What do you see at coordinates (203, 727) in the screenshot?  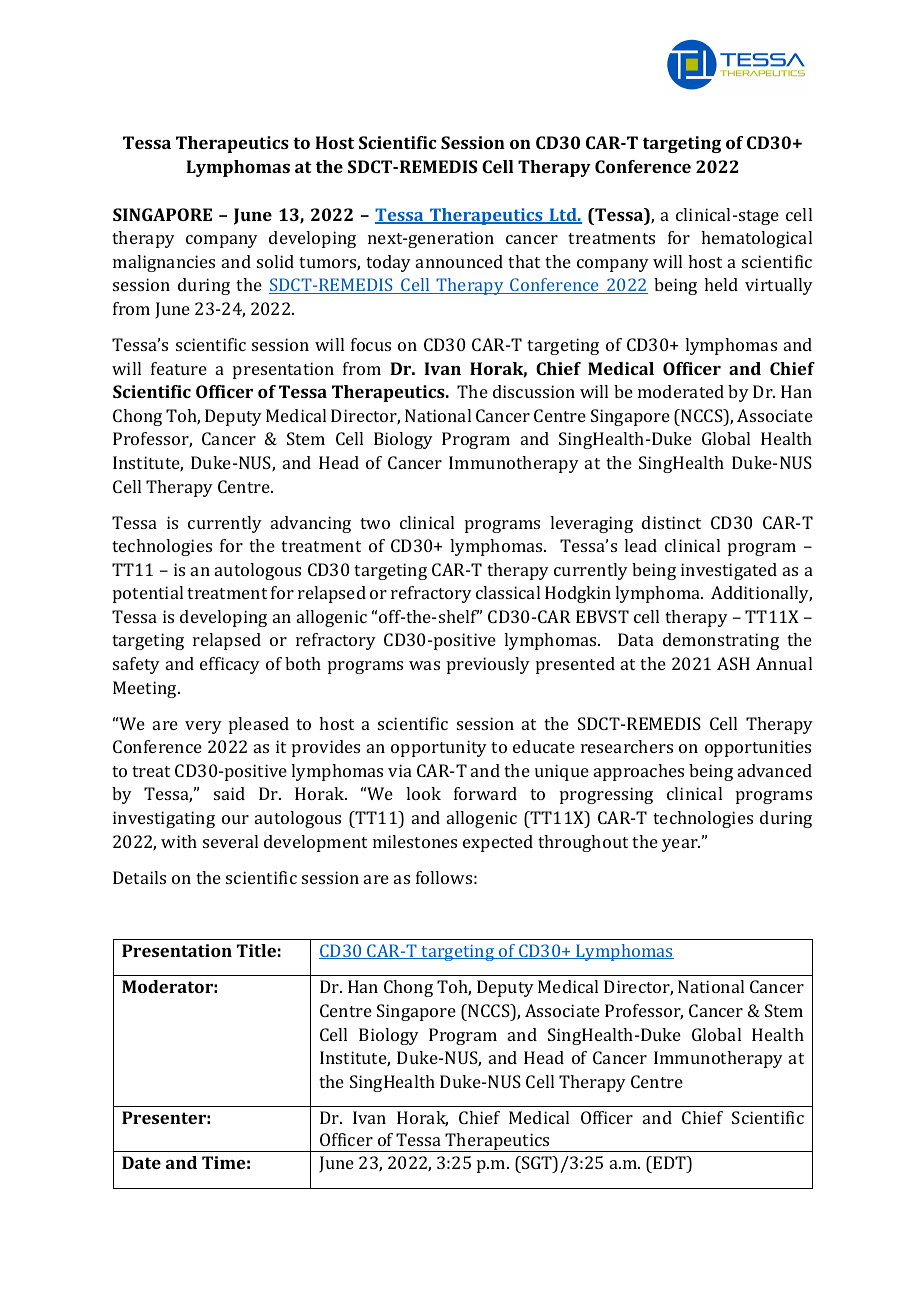 I see `very` at bounding box center [203, 727].
